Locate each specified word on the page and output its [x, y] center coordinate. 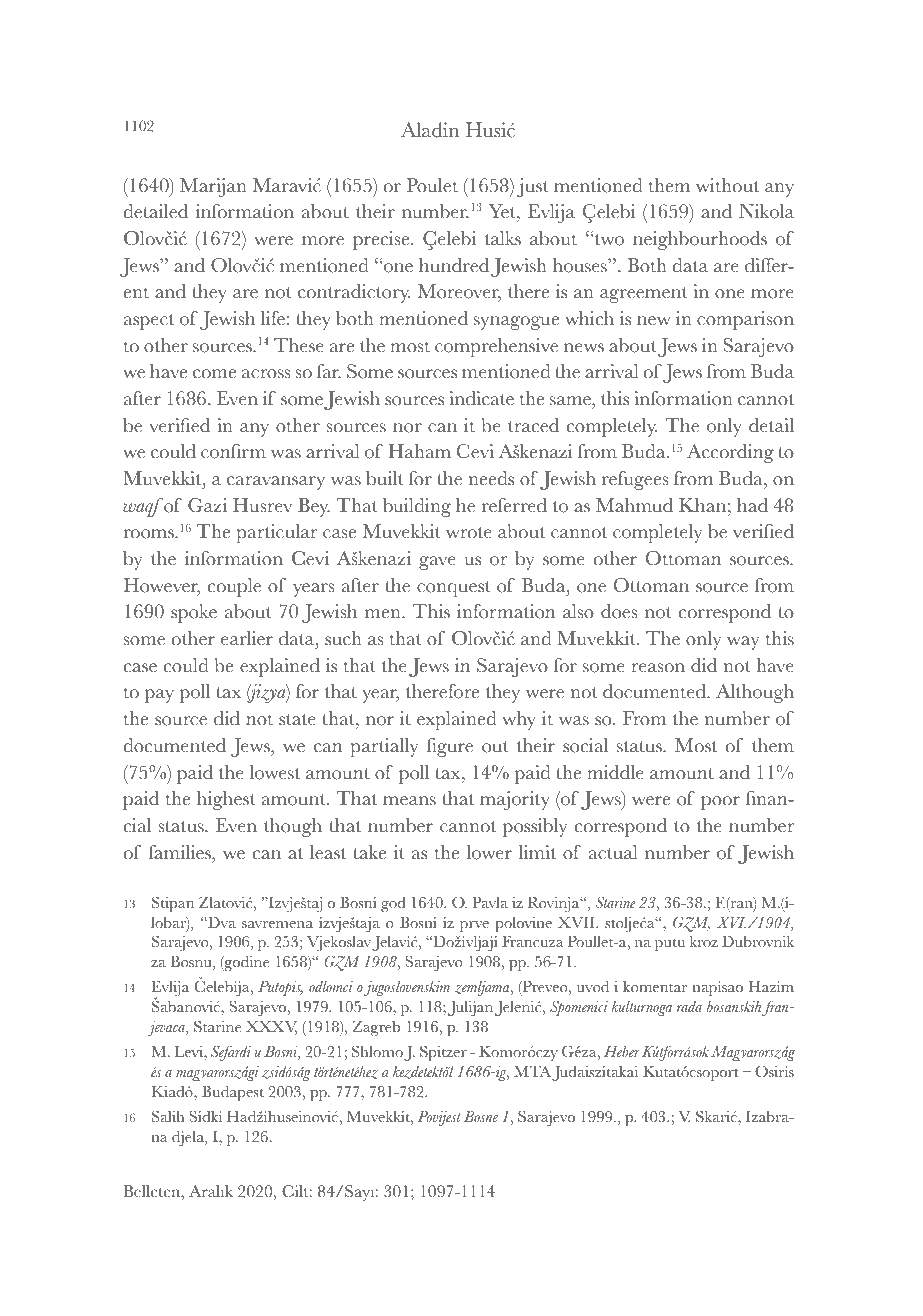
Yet [503, 213]
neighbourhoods [700, 240]
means [409, 801]
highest [226, 800]
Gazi [207, 505]
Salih [168, 1116]
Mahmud [634, 505]
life [273, 318]
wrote [469, 533]
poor [720, 803]
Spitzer [443, 1053]
